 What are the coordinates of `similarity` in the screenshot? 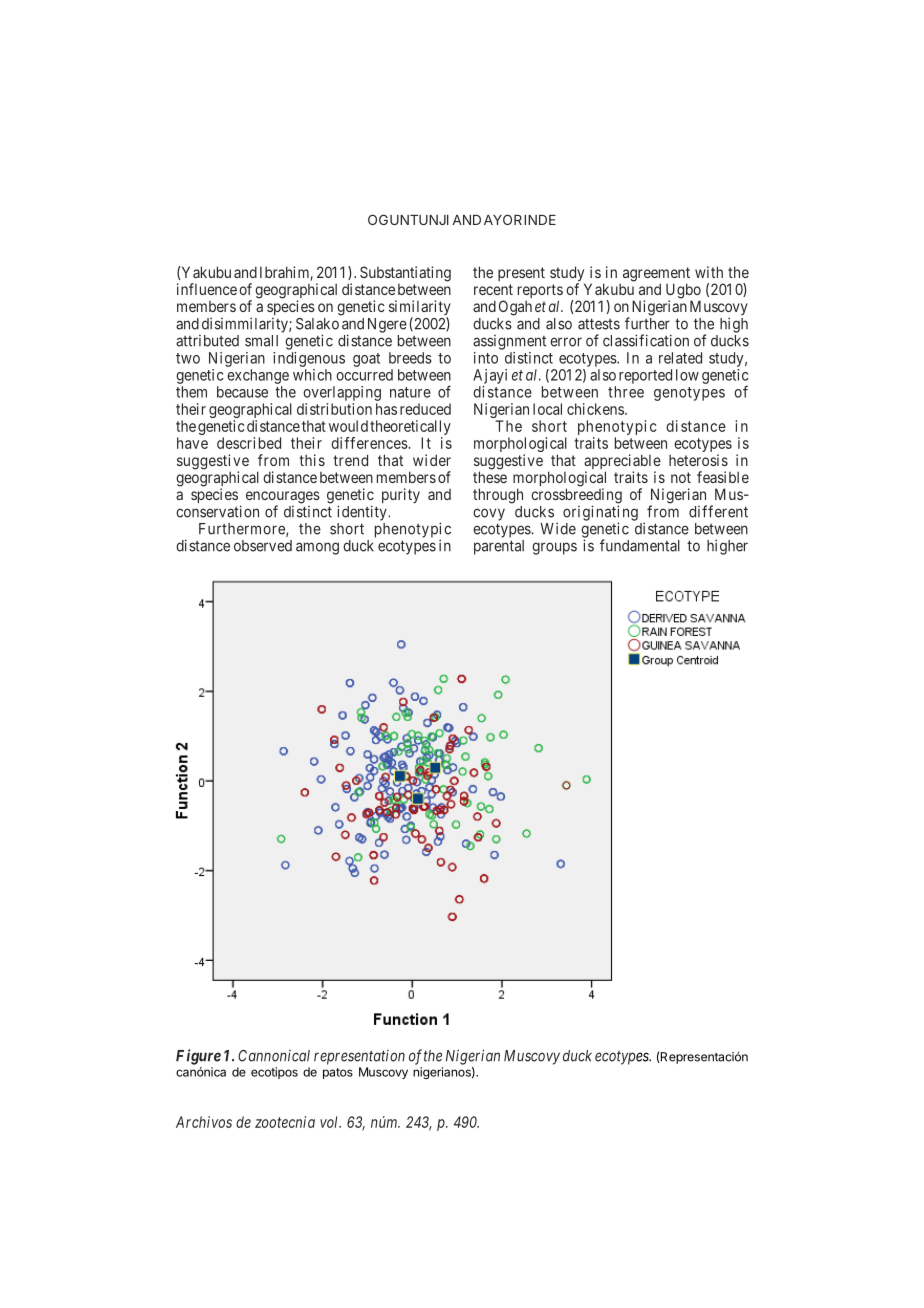 It's located at (420, 309).
